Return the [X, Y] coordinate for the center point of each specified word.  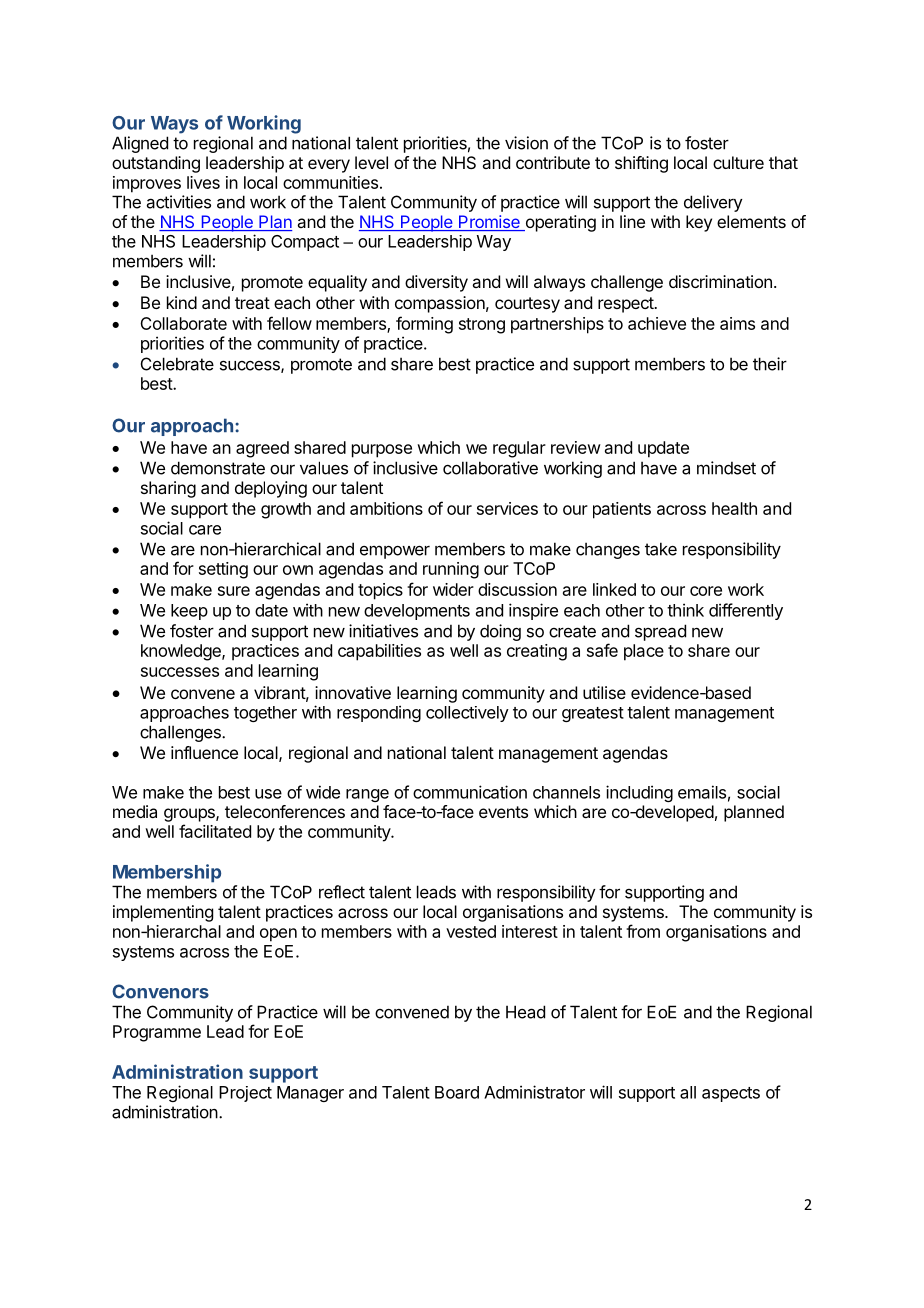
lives [203, 182]
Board [457, 1092]
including [639, 793]
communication [470, 792]
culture [738, 162]
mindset [726, 468]
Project [245, 1094]
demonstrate [218, 468]
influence [204, 752]
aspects [731, 1094]
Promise [489, 223]
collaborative [490, 468]
